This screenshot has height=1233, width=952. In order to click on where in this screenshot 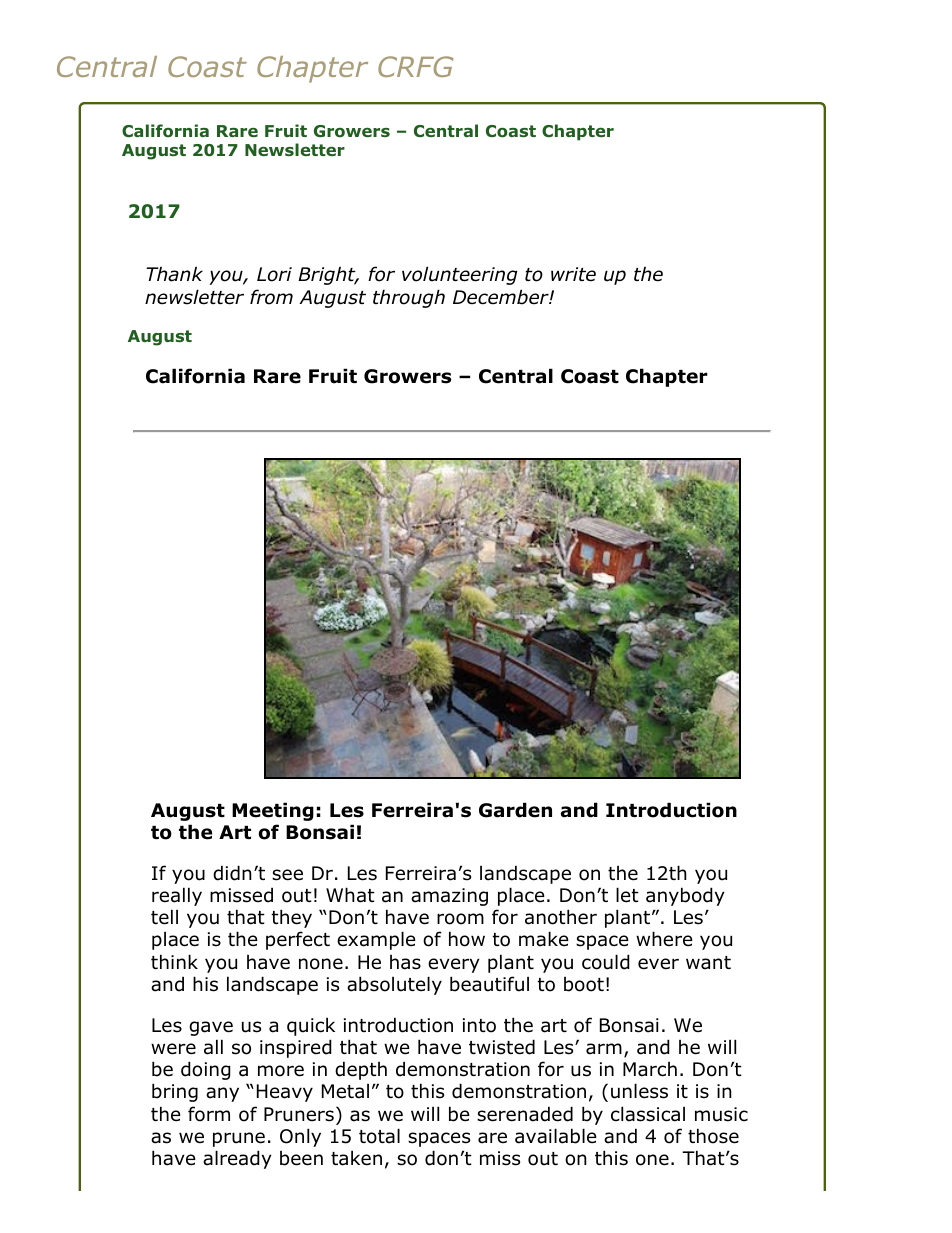, I will do `click(664, 939)`.
